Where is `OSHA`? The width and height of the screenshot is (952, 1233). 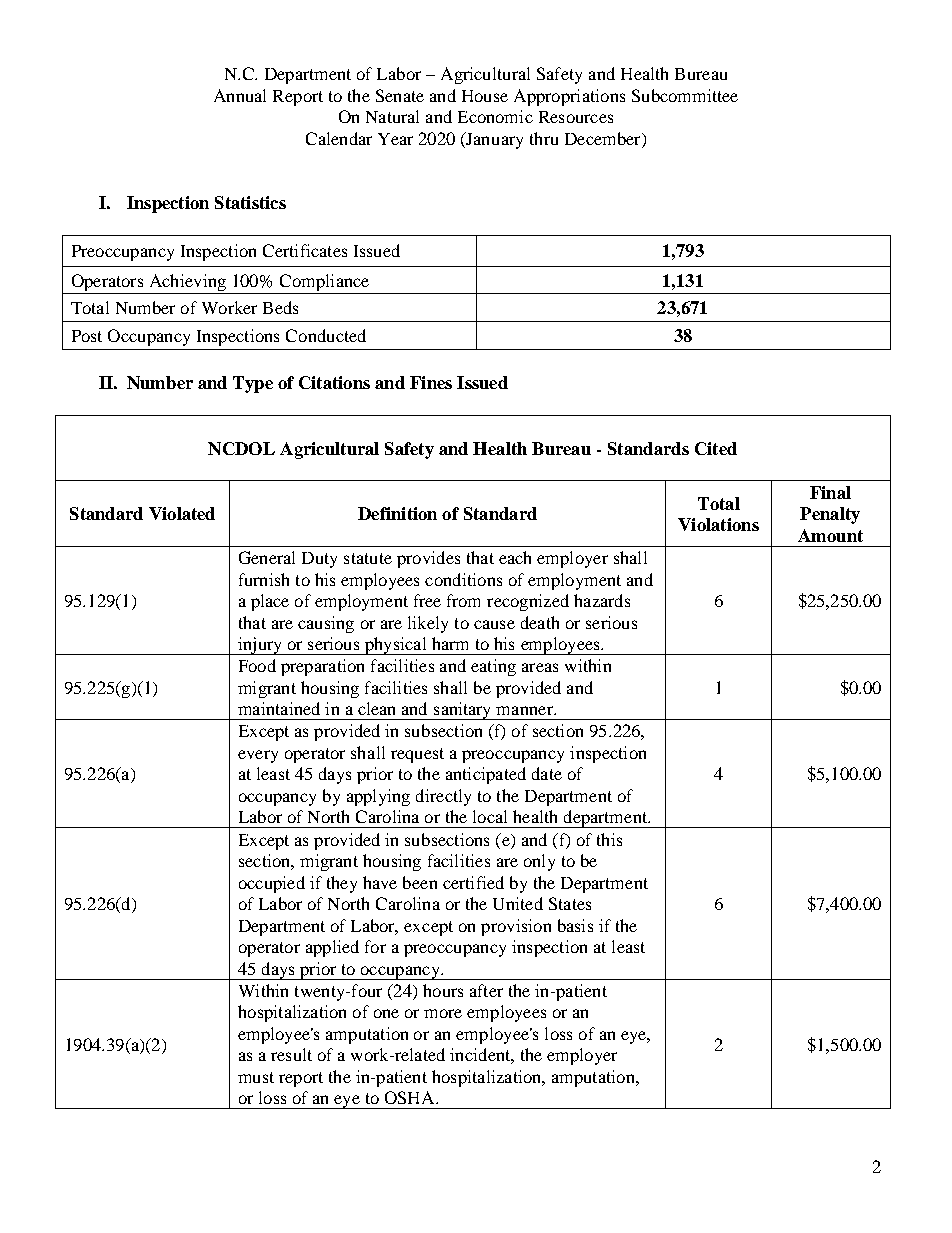 OSHA is located at coordinates (411, 1097).
